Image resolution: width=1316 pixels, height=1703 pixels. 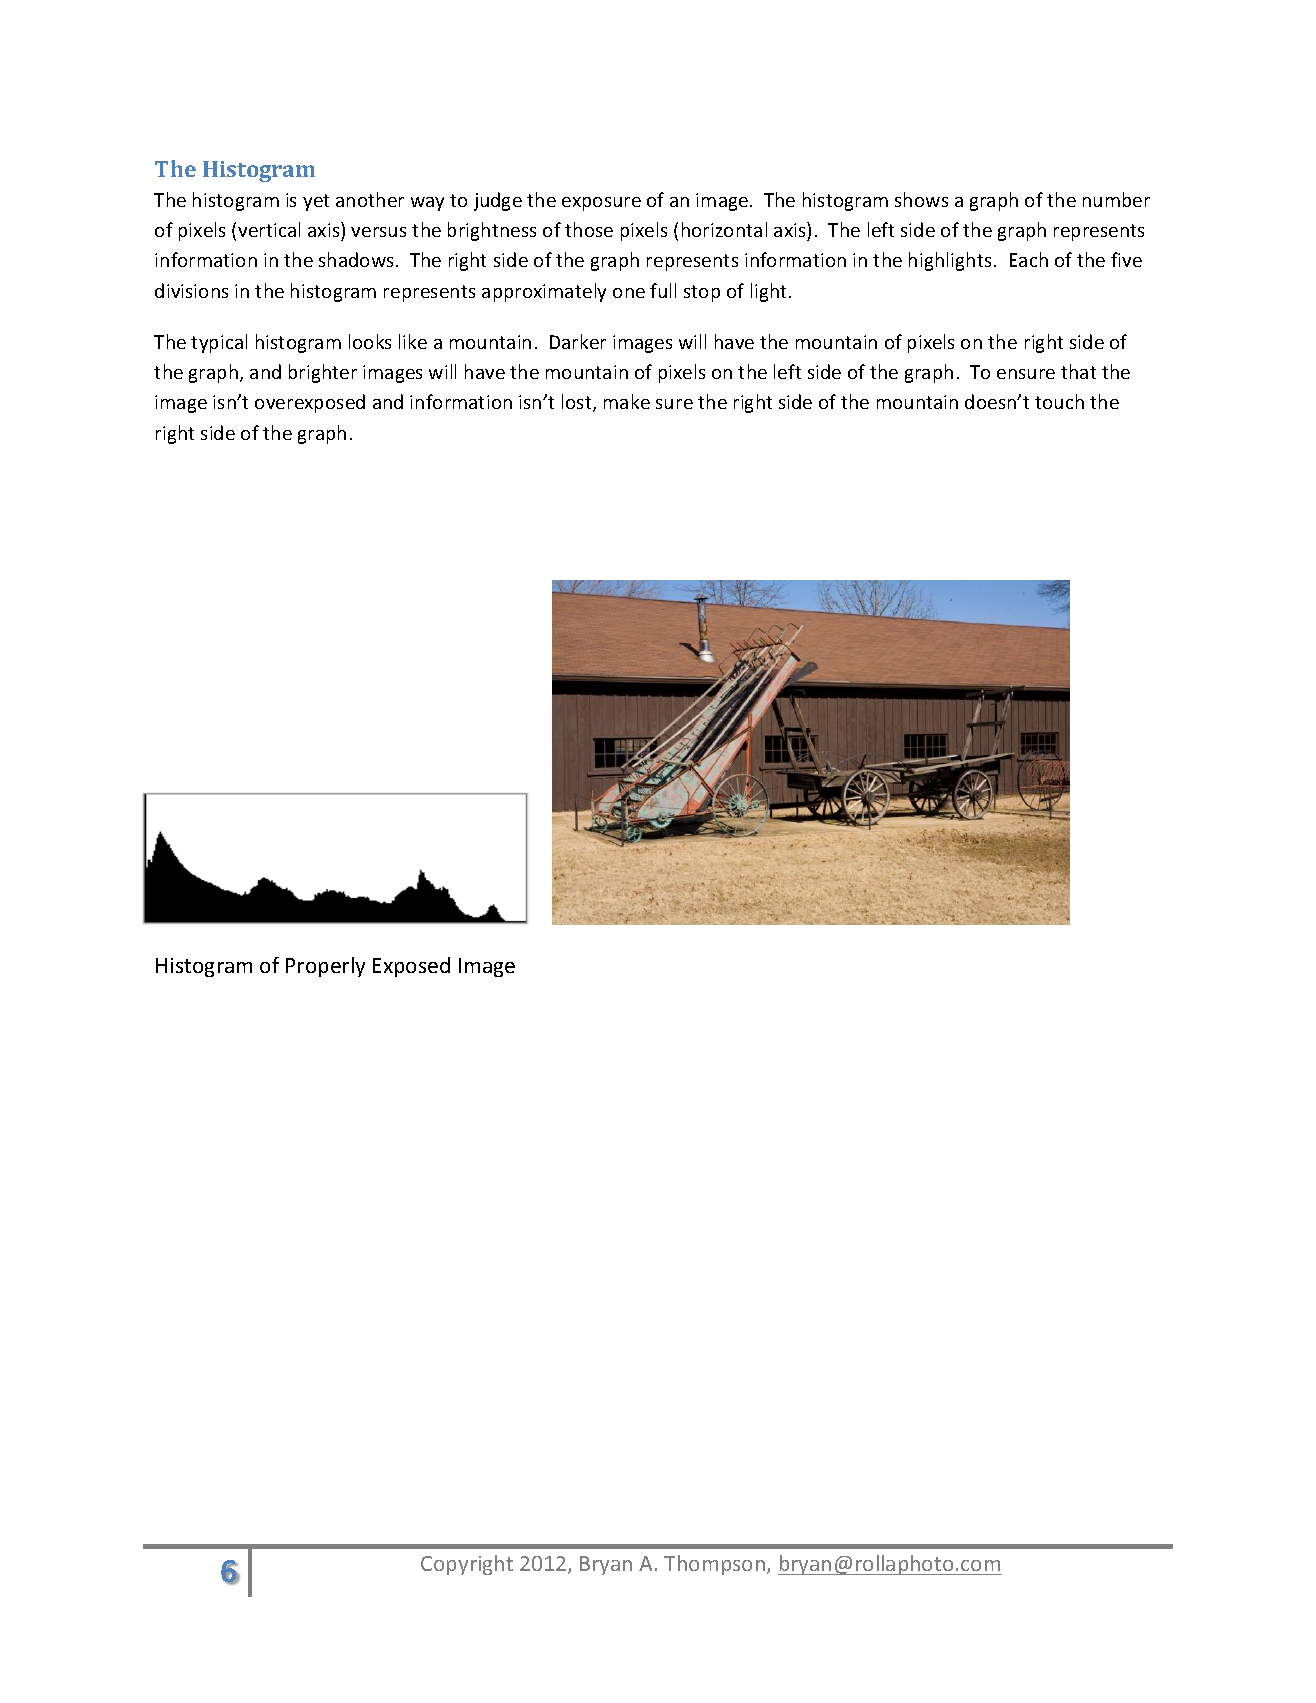 What do you see at coordinates (1029, 259) in the screenshot?
I see `Each` at bounding box center [1029, 259].
